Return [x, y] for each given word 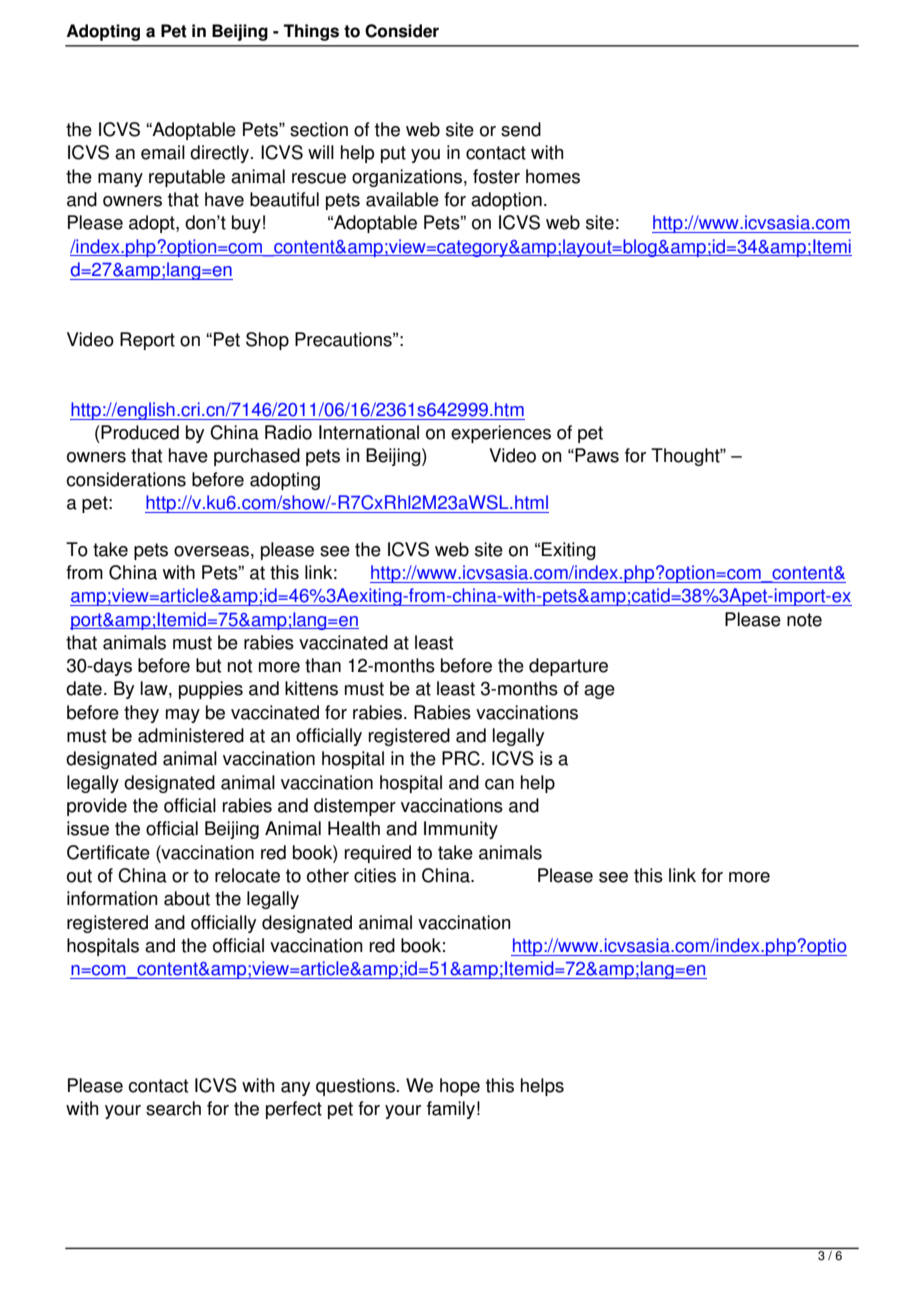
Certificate [108, 852]
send [521, 129]
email [163, 152]
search [173, 1108]
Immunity [461, 830]
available [402, 199]
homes [553, 176]
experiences [501, 434]
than [323, 665]
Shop [267, 341]
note [804, 620]
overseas [211, 551]
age [599, 692]
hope [460, 1087]
